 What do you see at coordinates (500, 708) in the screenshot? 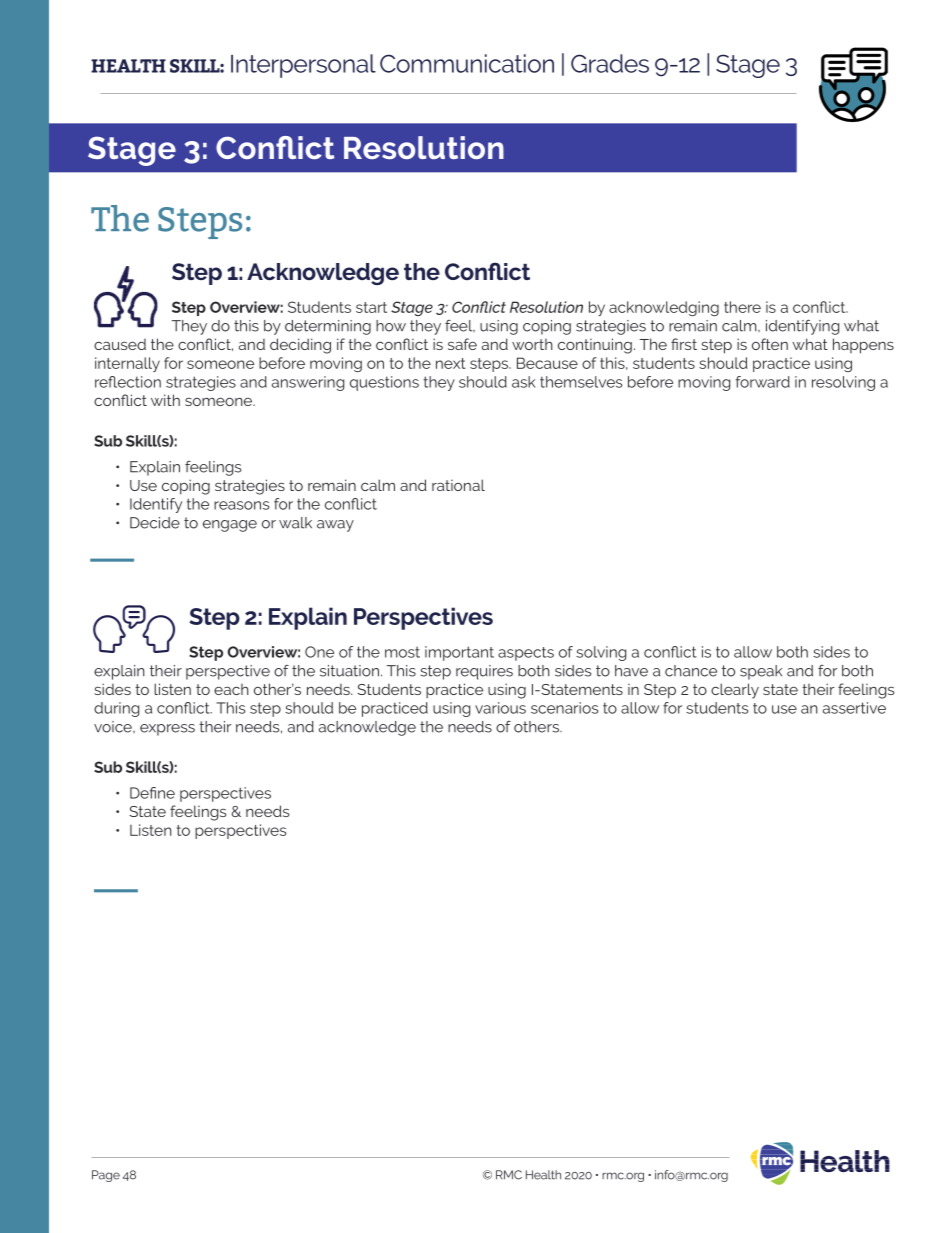
I see `various` at bounding box center [500, 708].
